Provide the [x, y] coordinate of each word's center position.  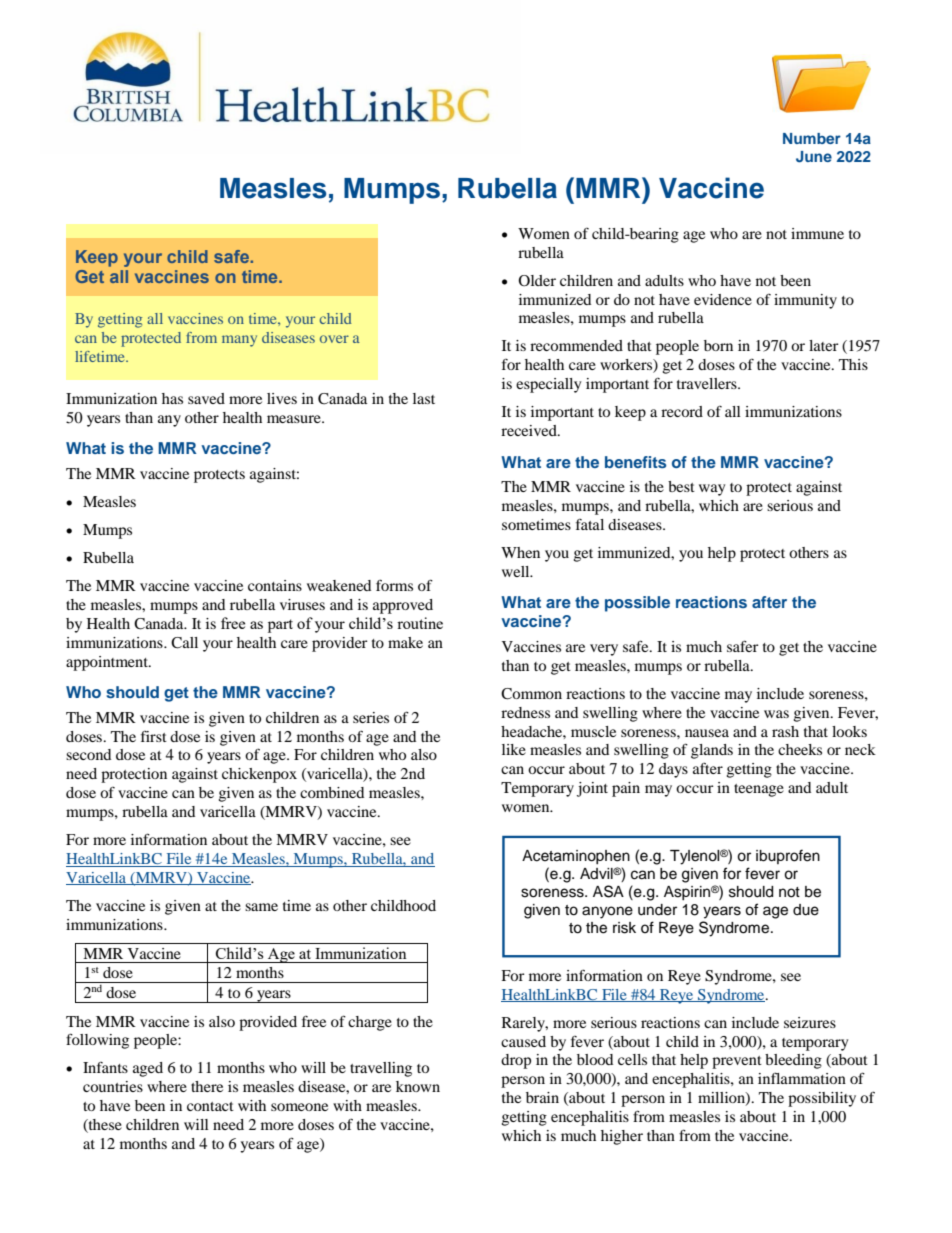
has [172, 398]
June [814, 157]
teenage [759, 790]
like [514, 749]
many [239, 341]
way [712, 490]
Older [537, 281]
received [530, 430]
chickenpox [259, 775]
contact [210, 1106]
